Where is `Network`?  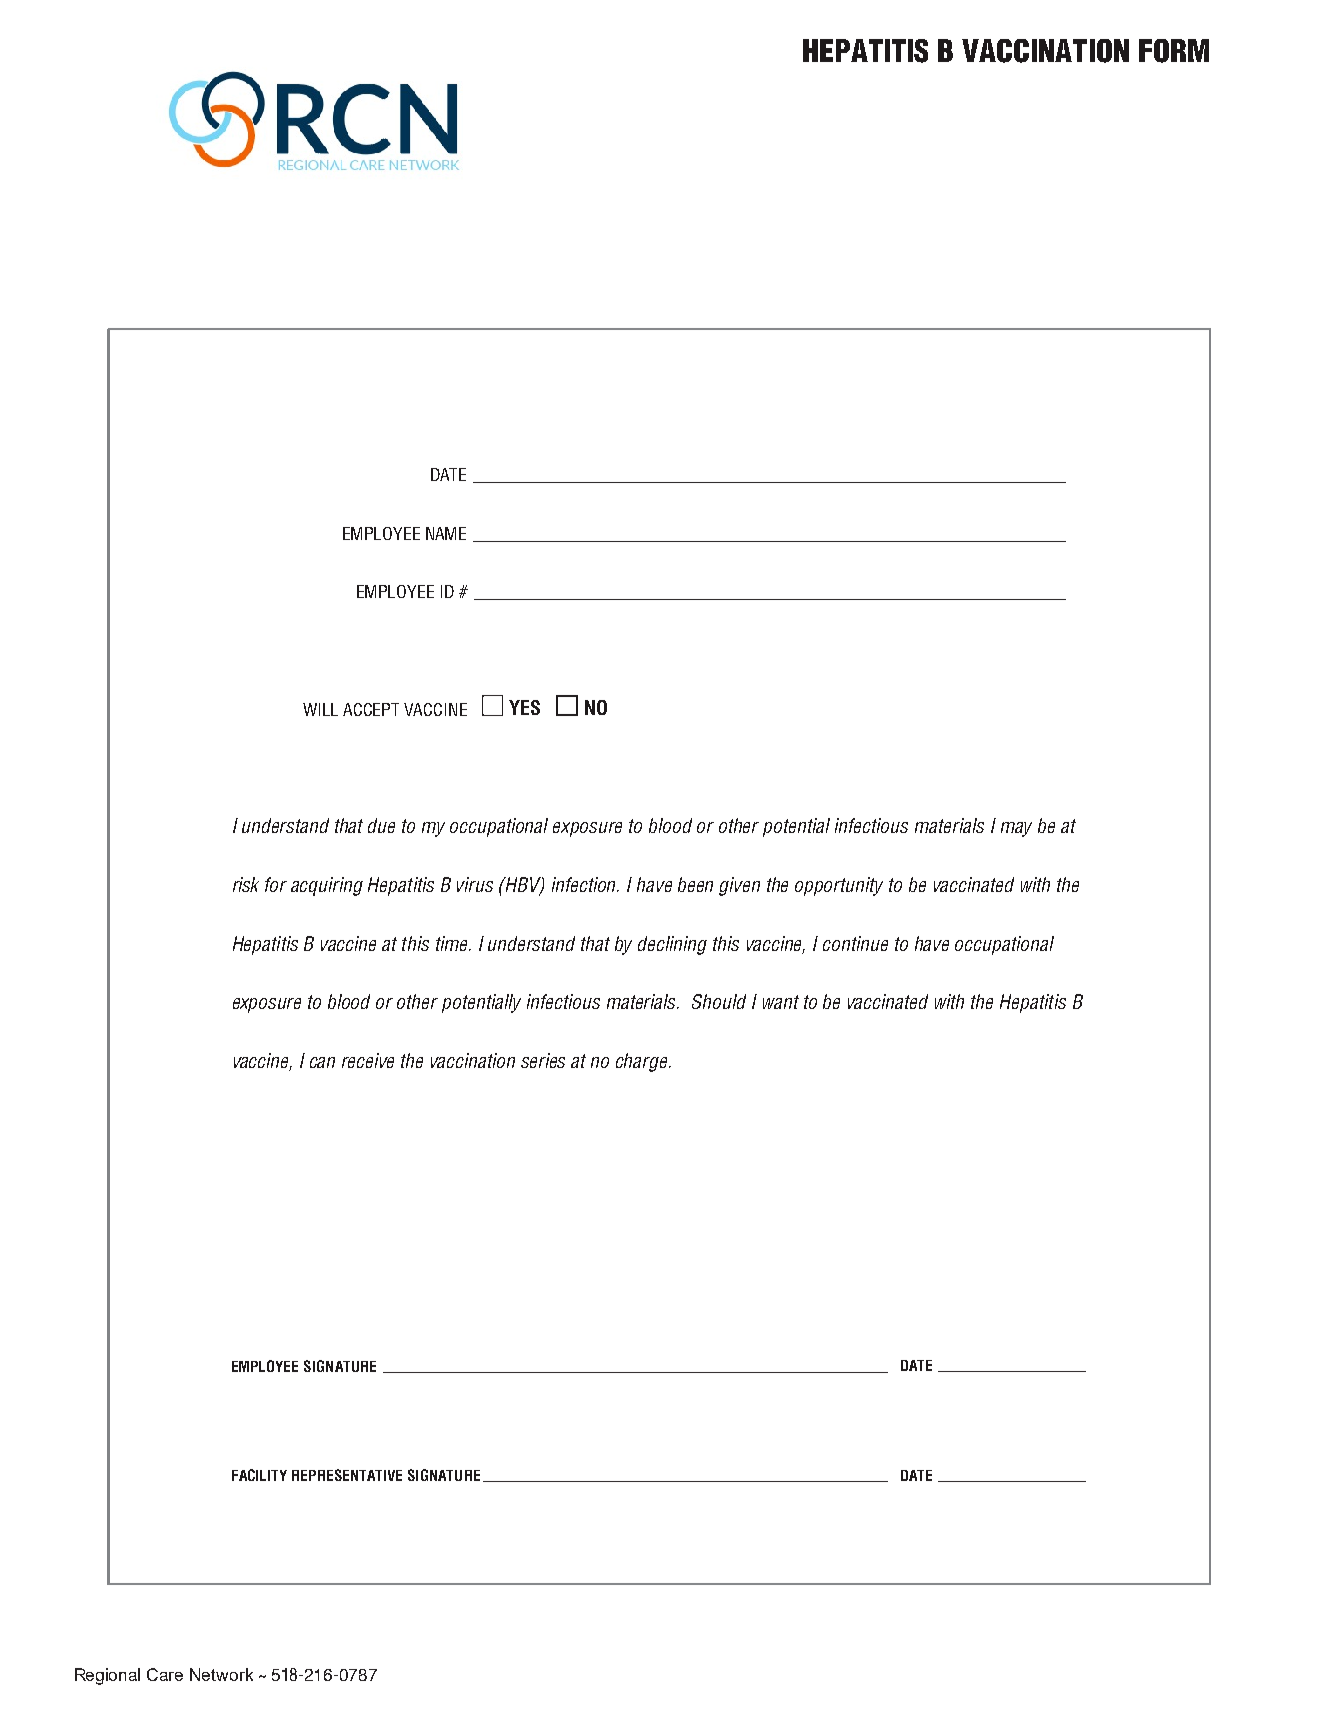
Network is located at coordinates (221, 1674).
